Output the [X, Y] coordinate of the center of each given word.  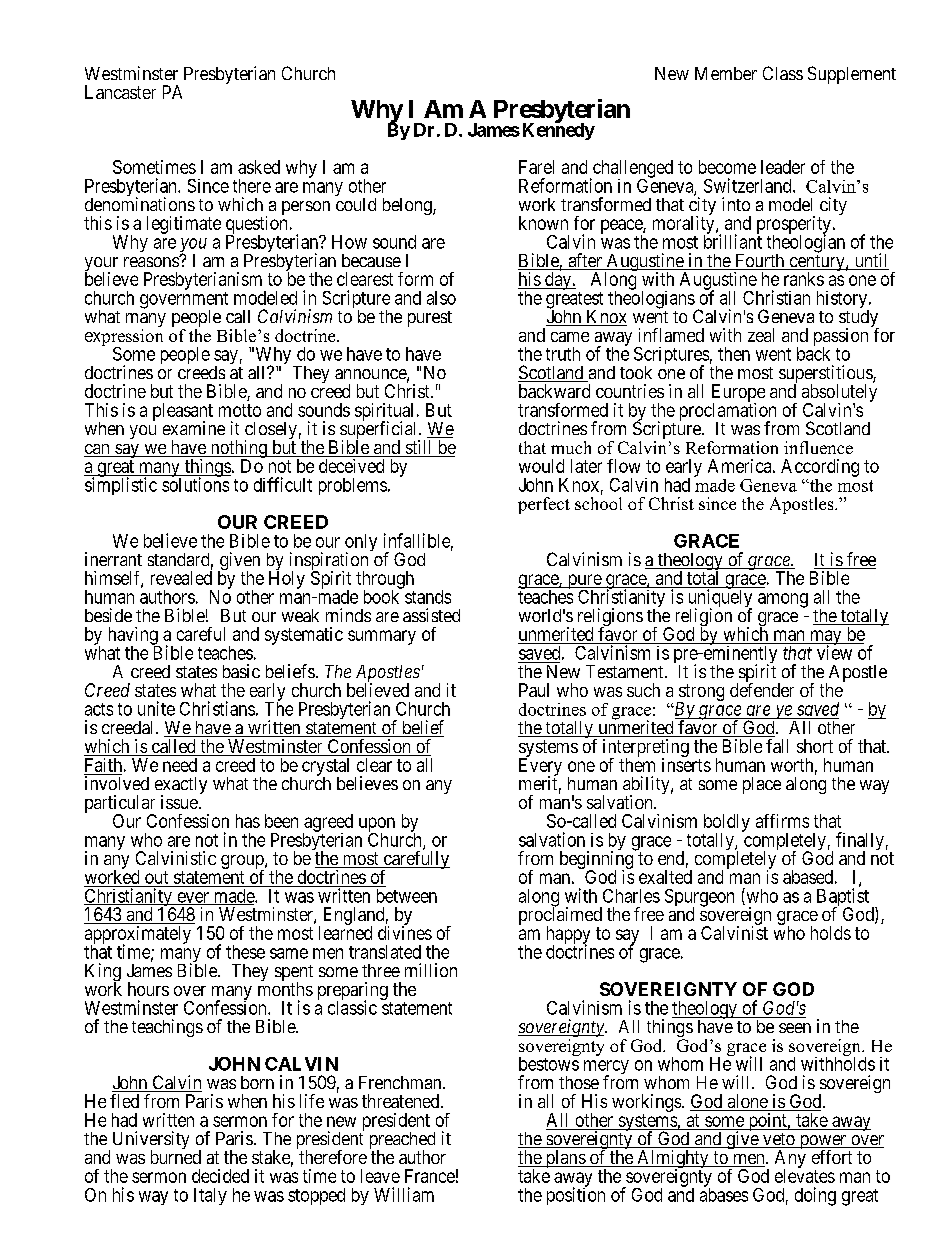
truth [563, 354]
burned [176, 1157]
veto [779, 1140]
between [407, 896]
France [430, 1176]
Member [726, 73]
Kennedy [559, 130]
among [783, 600]
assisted [431, 615]
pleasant [183, 413]
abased [808, 877]
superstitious [826, 375]
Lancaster [120, 92]
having [134, 637]
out [156, 877]
